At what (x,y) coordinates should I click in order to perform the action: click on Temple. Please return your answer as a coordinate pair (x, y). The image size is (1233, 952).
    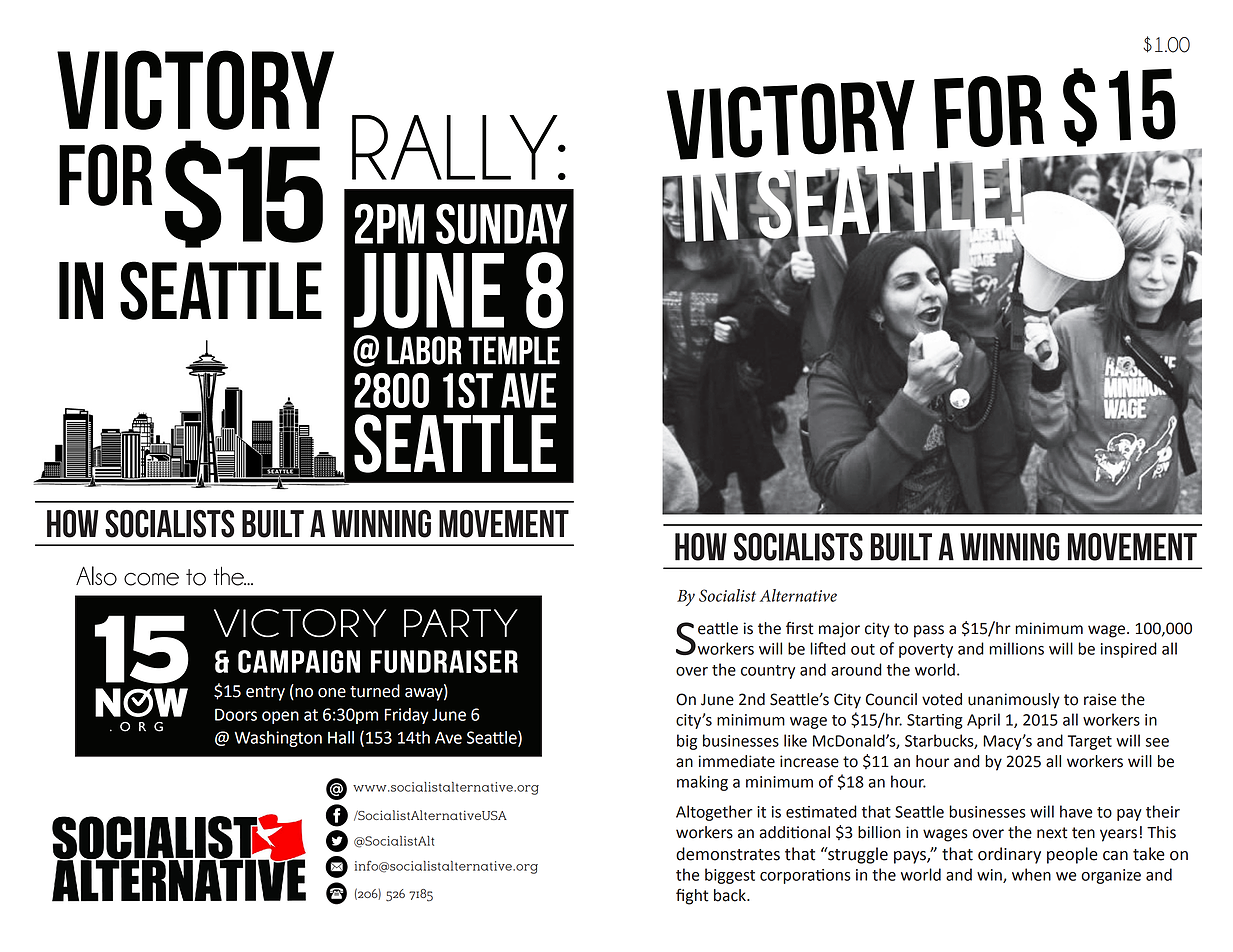
    Looking at the image, I should click on (514, 350).
